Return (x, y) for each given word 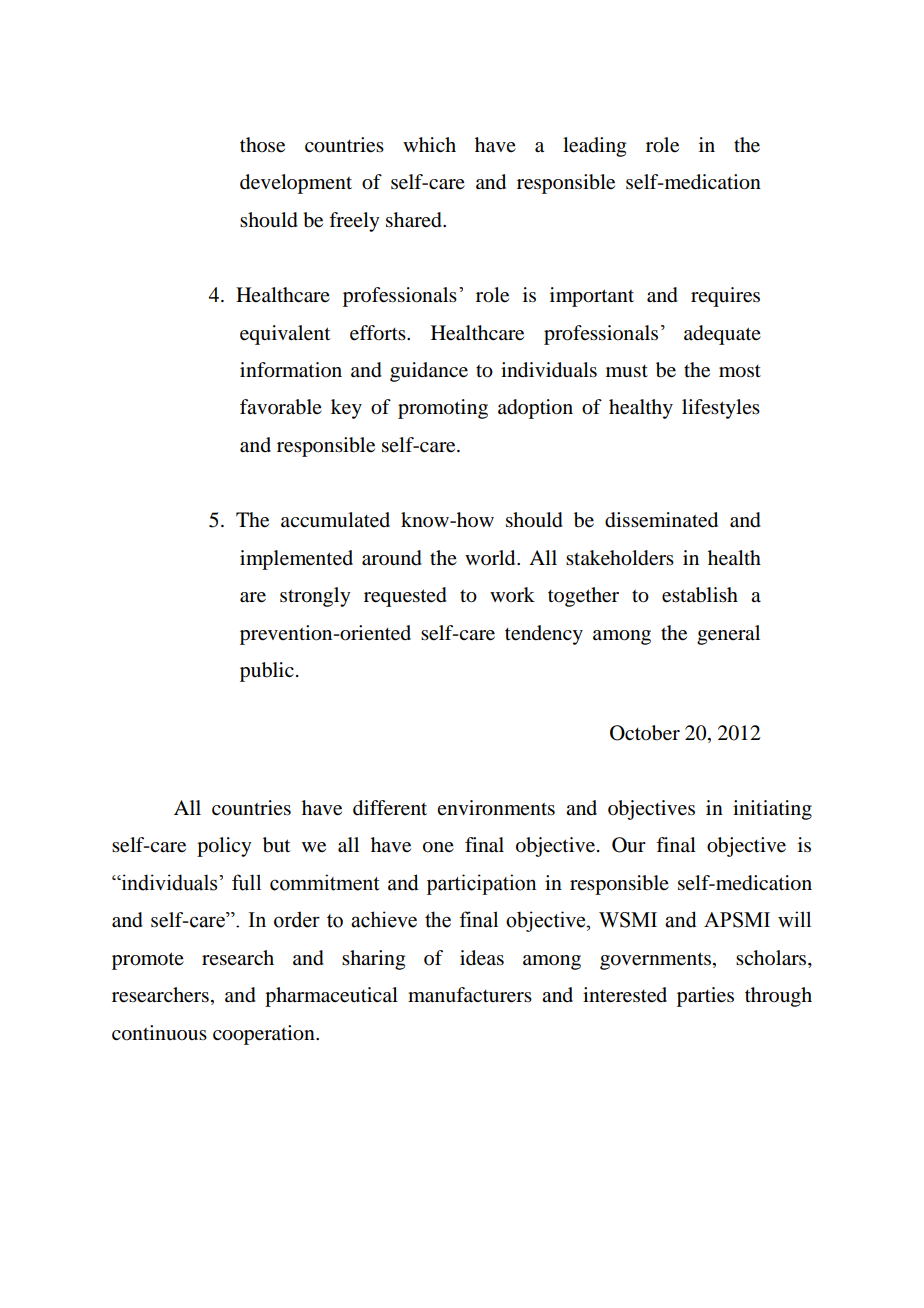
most (740, 371)
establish (700, 595)
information (291, 370)
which (429, 144)
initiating (772, 810)
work (512, 595)
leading (594, 147)
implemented (296, 560)
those (262, 145)
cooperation (265, 1035)
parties (705, 997)
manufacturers (470, 995)
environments (496, 808)
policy (224, 847)
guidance (429, 372)
